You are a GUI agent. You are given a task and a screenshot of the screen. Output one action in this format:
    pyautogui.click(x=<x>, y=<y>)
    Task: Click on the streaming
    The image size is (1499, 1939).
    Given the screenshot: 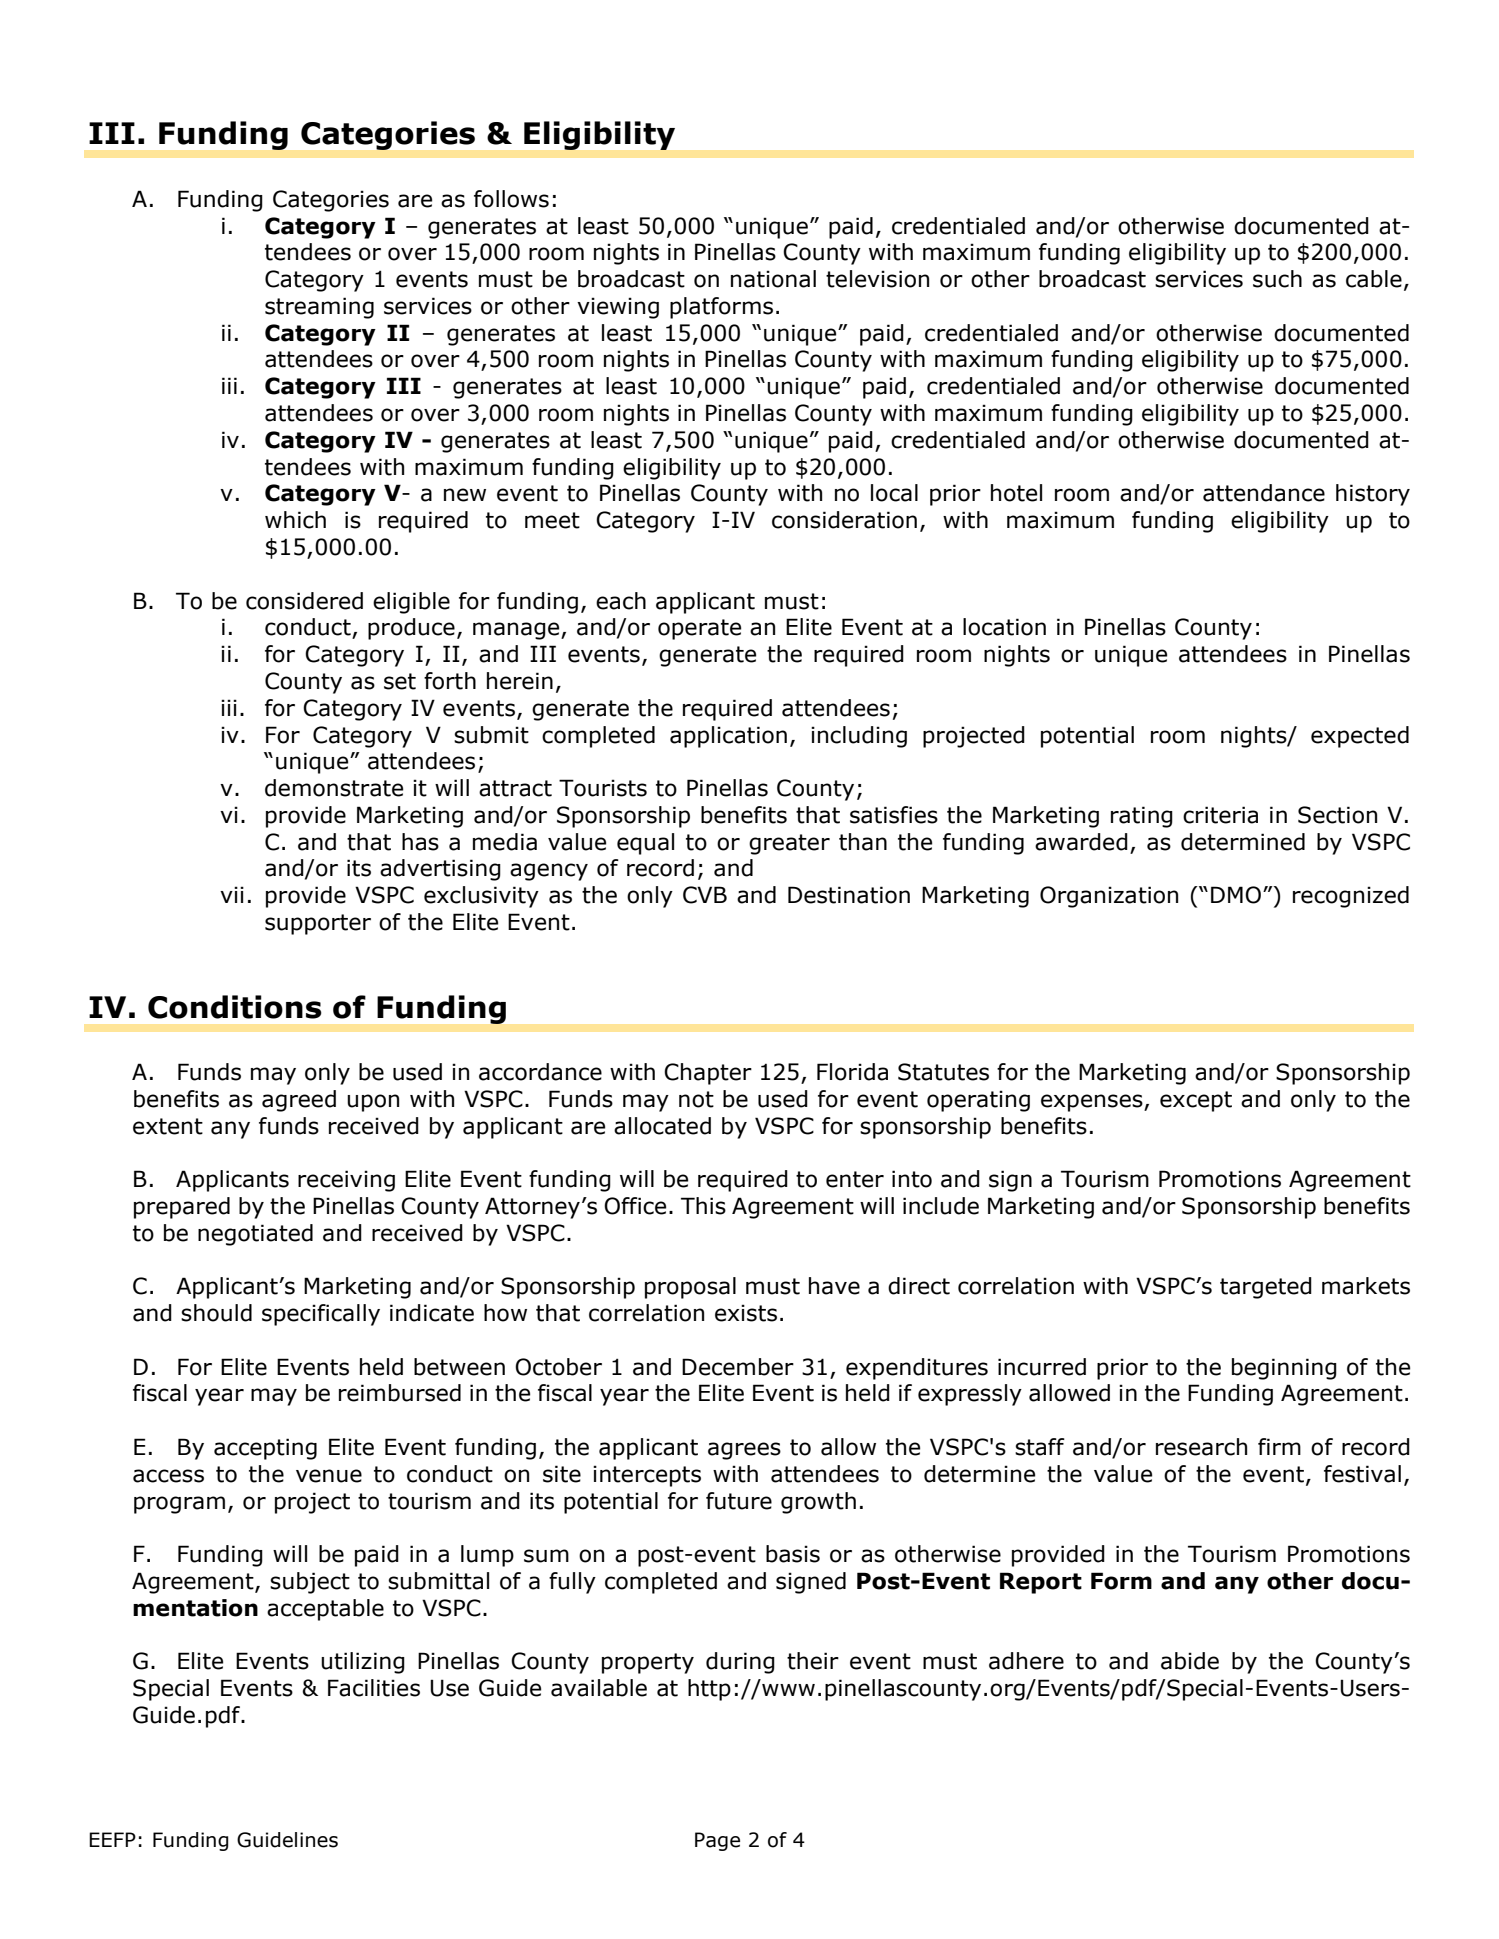 What is the action you would take?
    pyautogui.click(x=319, y=308)
